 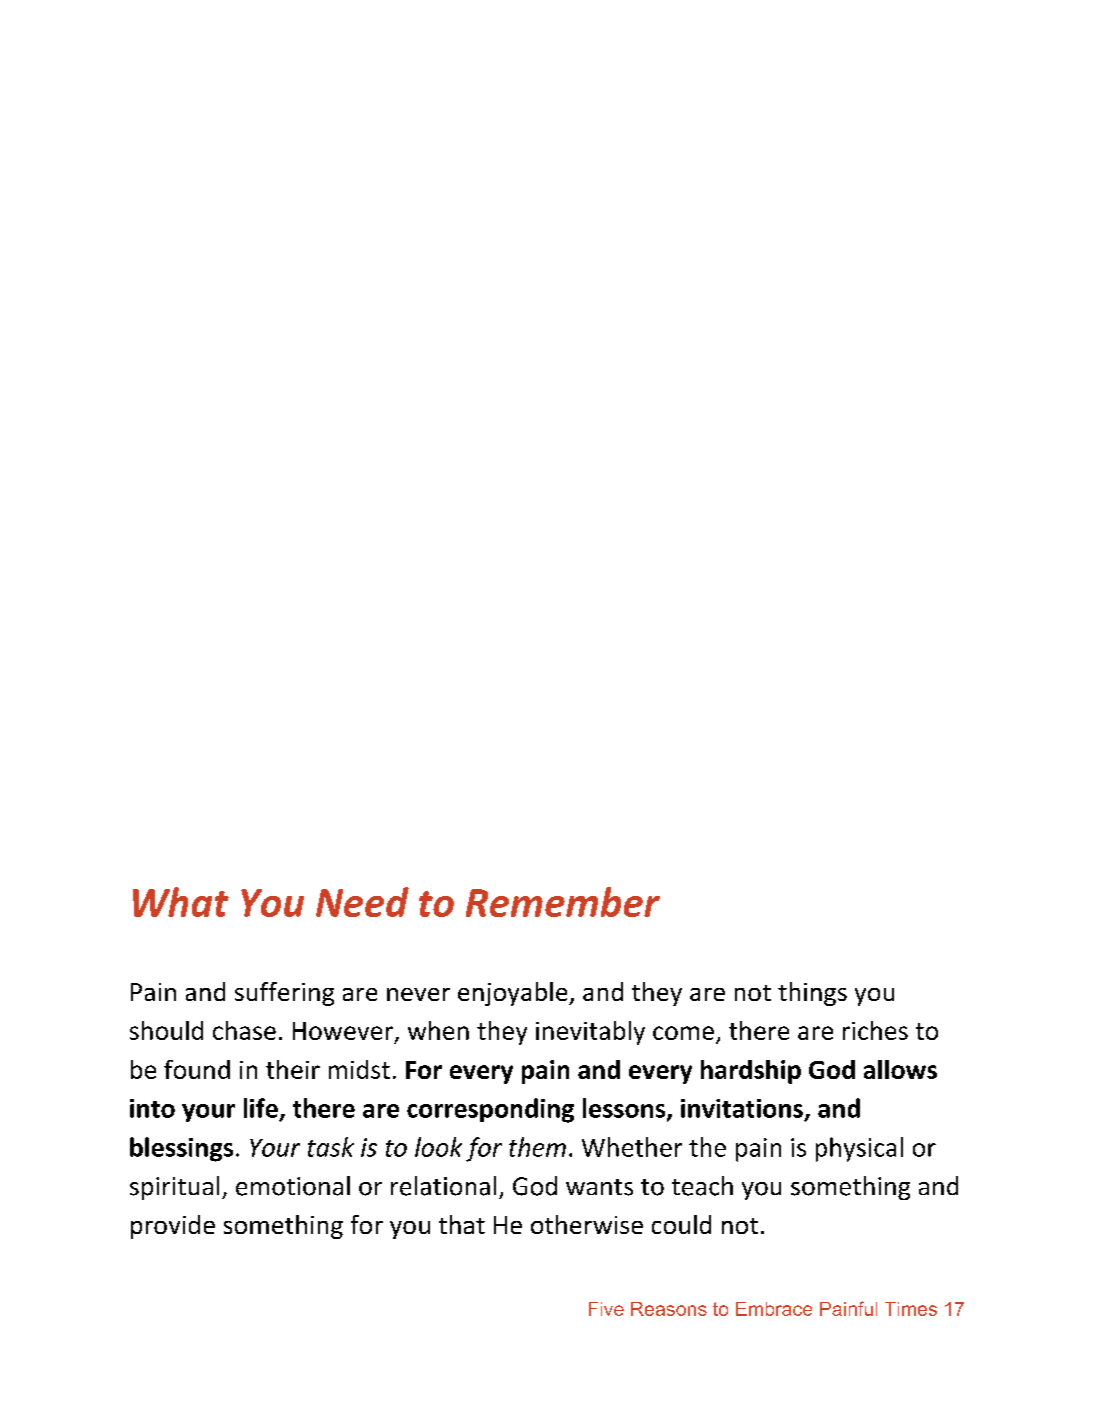 I want to click on life, so click(x=261, y=1108).
